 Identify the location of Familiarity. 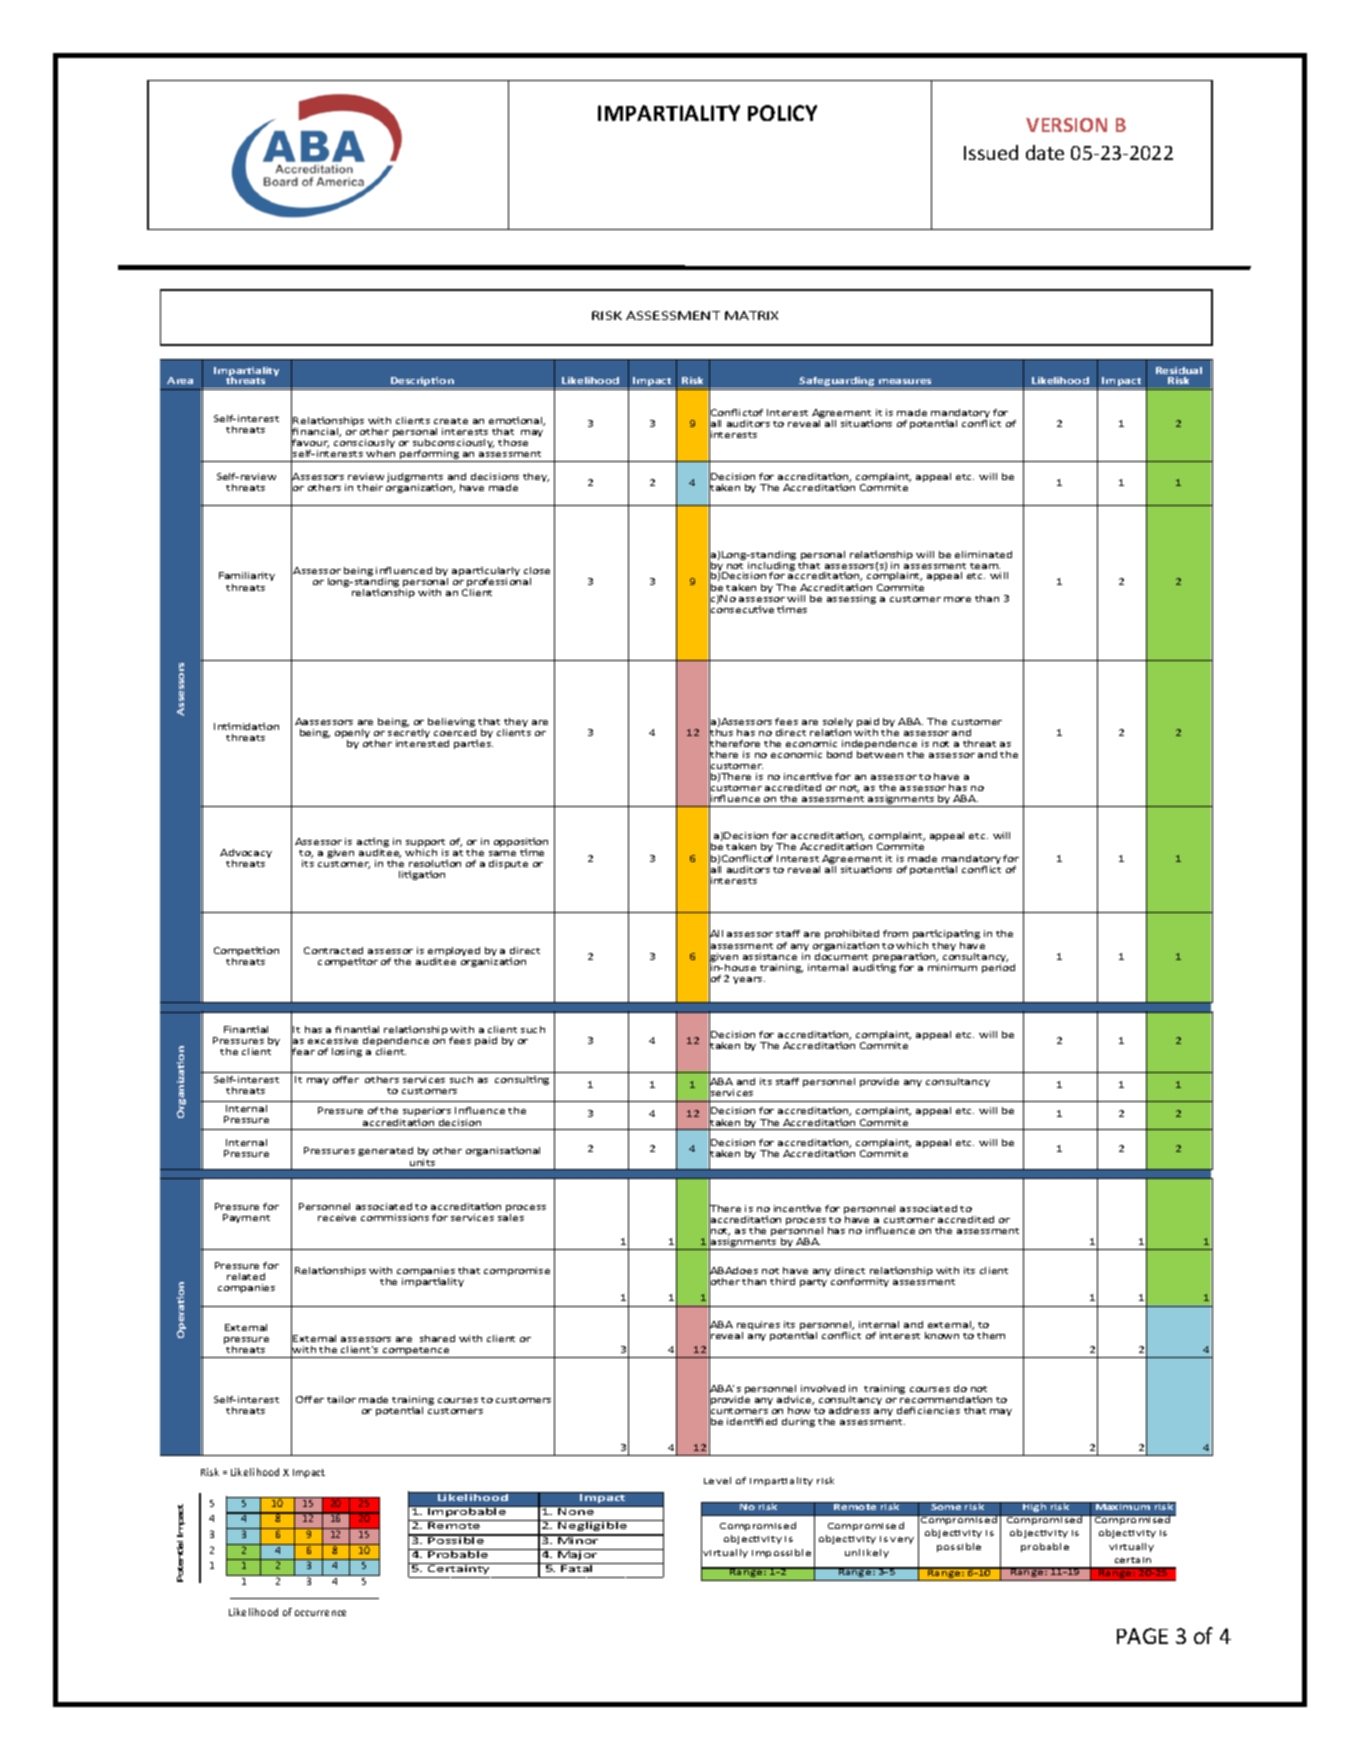
(247, 576).
